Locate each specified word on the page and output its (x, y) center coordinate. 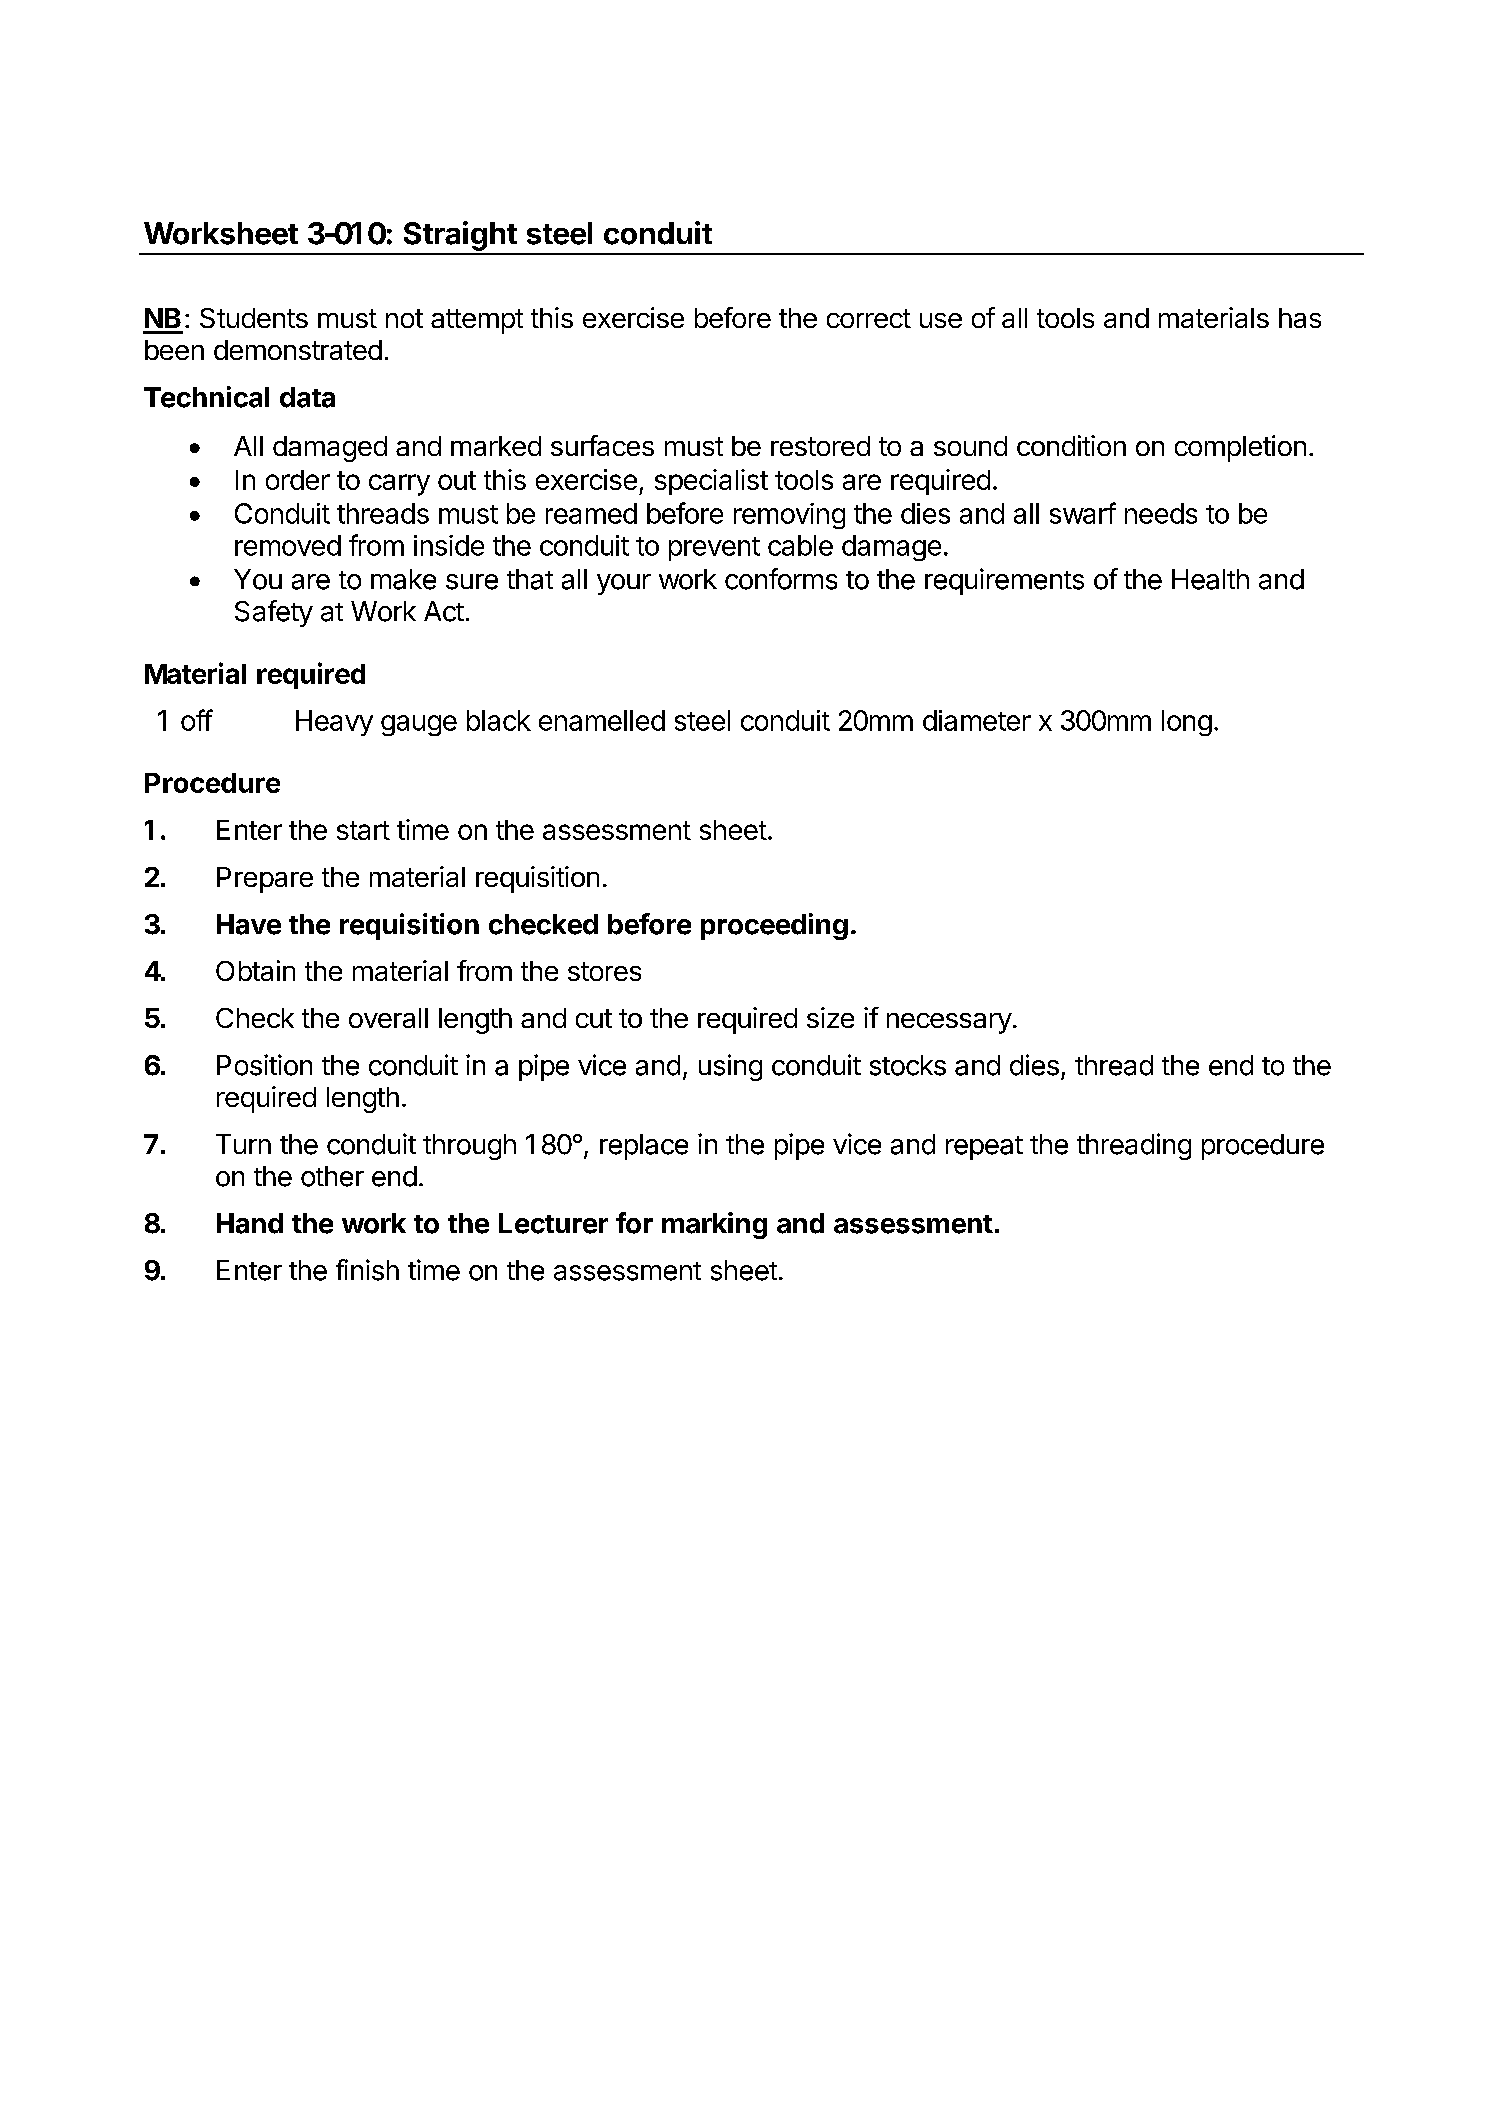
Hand (250, 1223)
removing (789, 516)
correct (869, 318)
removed (288, 545)
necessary (949, 1023)
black (499, 720)
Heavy (334, 723)
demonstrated (298, 350)
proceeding (774, 926)
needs (1161, 513)
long (1187, 723)
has (1300, 318)
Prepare (265, 880)
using (730, 1067)
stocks (908, 1065)
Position (264, 1065)
